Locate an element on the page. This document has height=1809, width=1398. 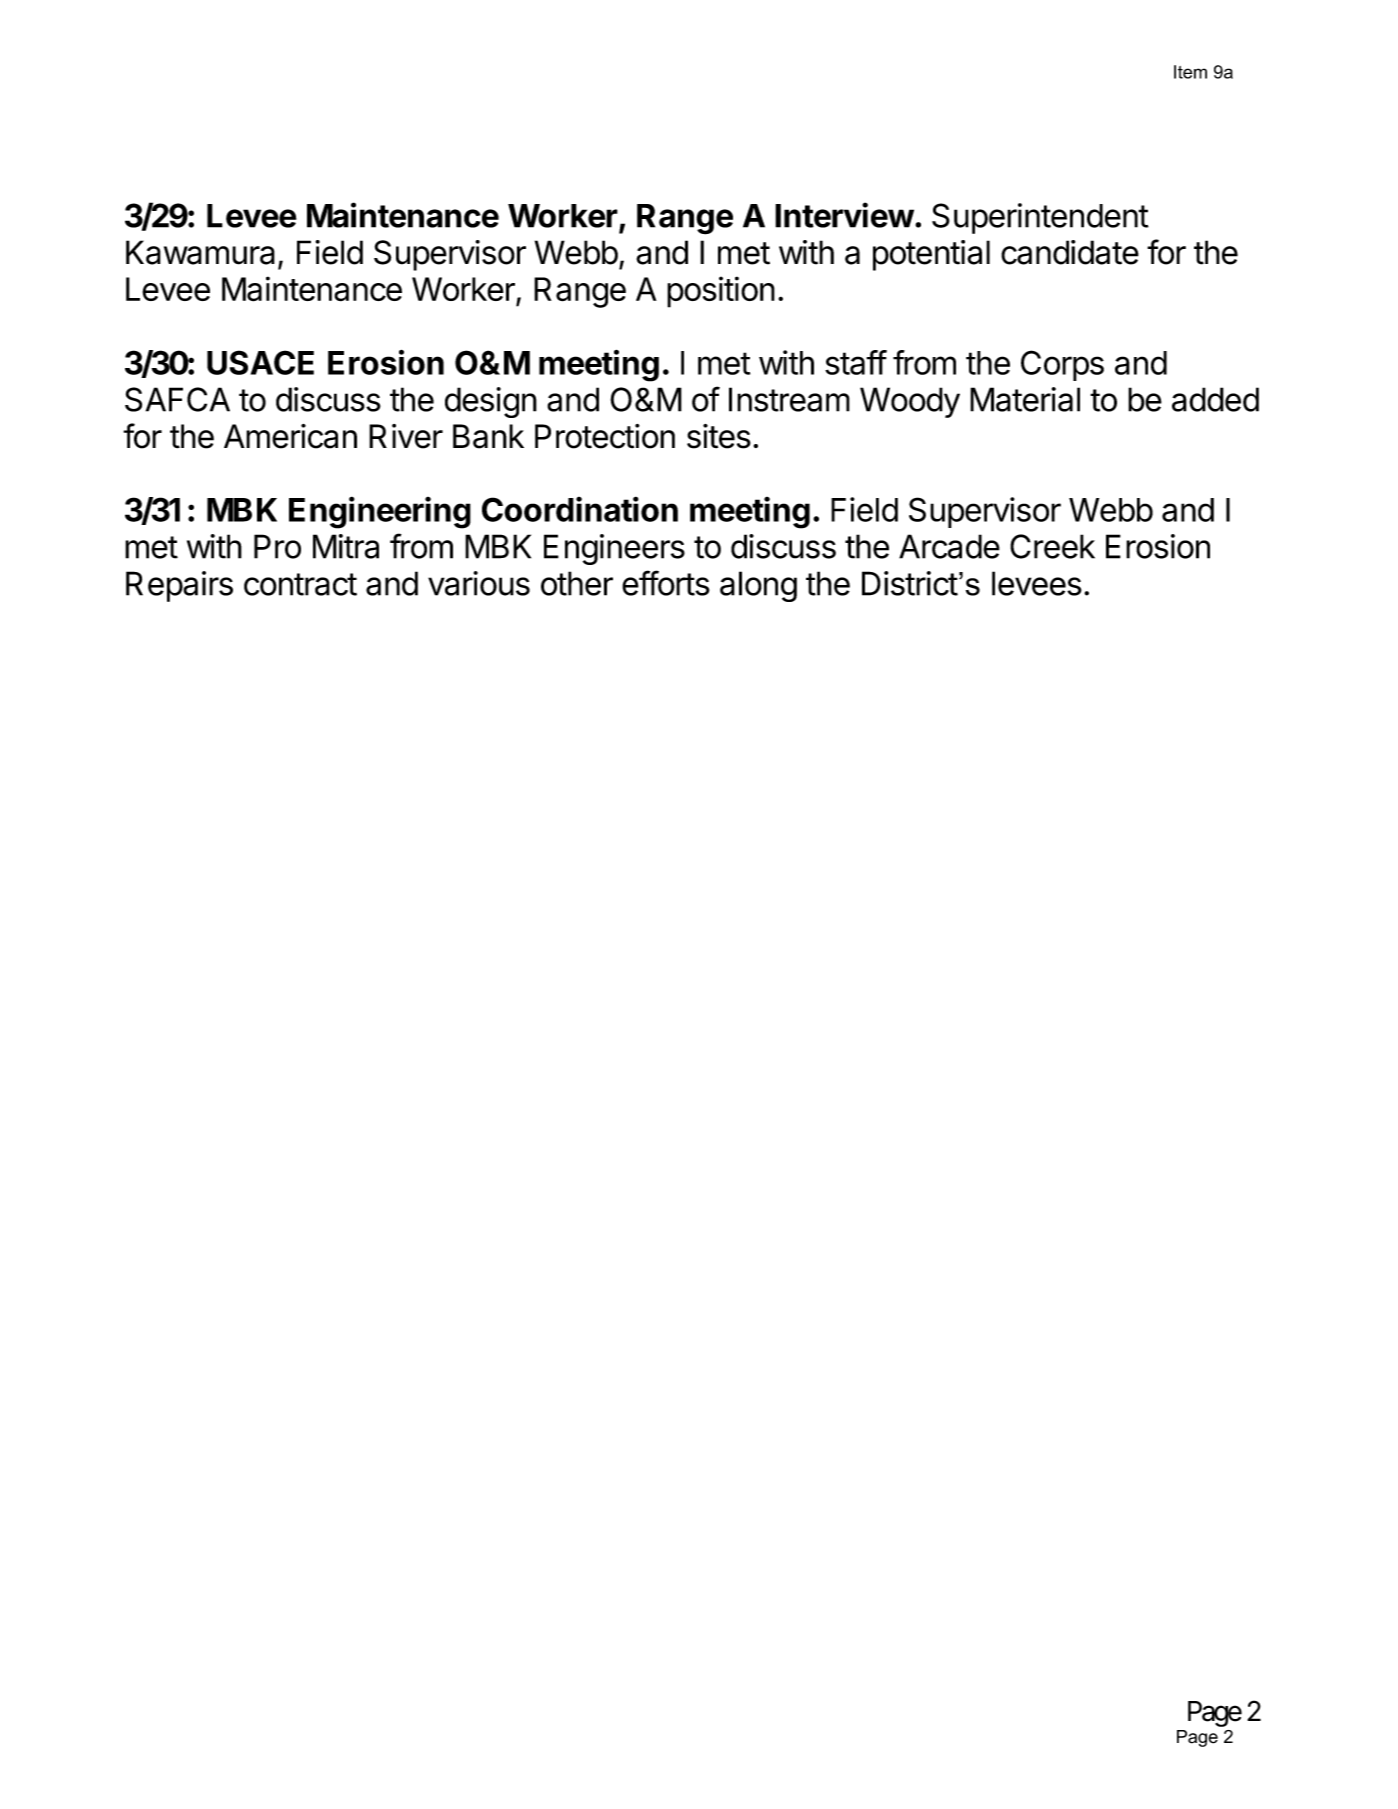
Material is located at coordinates (1025, 399).
